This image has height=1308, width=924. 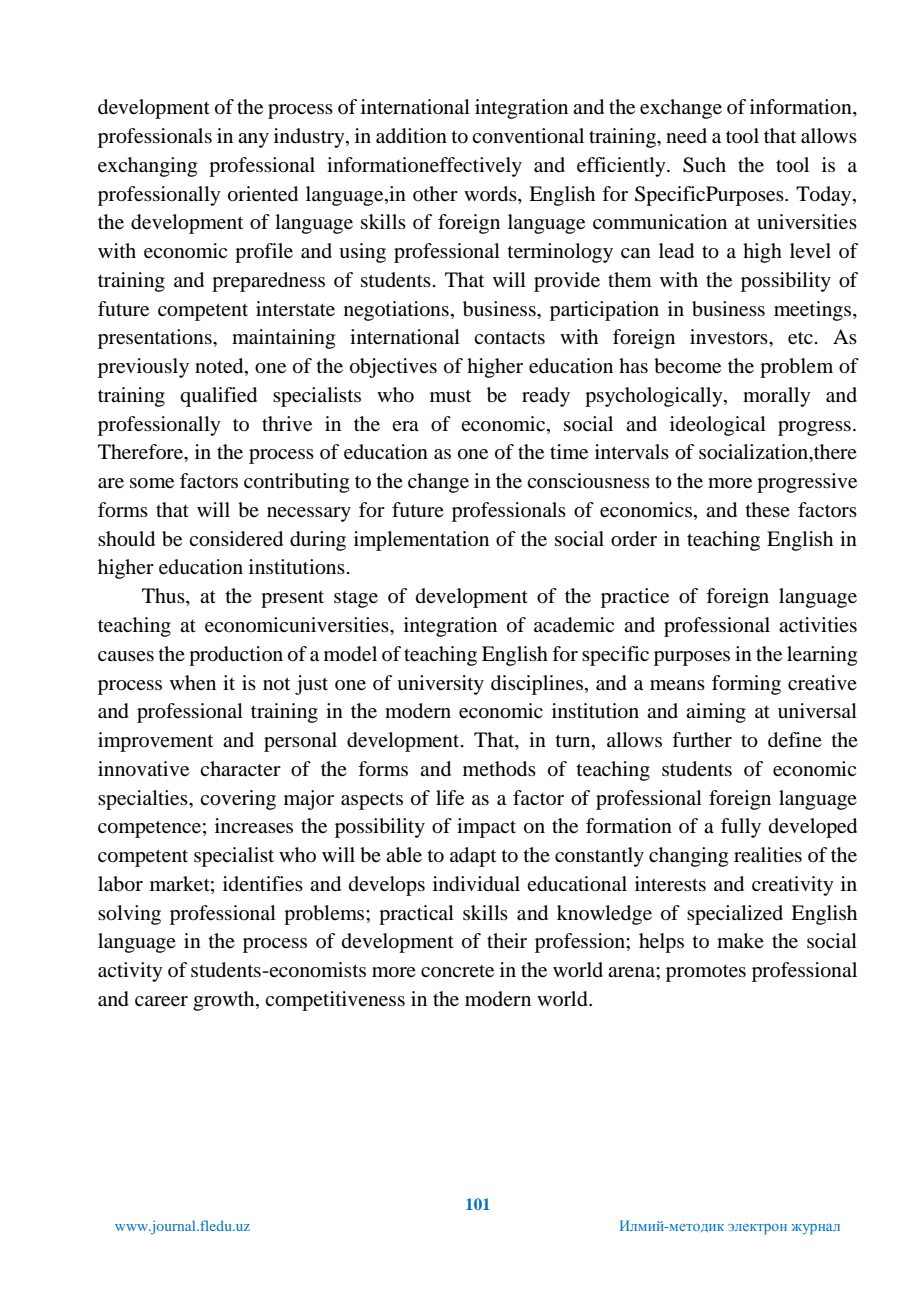 I want to click on Such, so click(x=704, y=165).
